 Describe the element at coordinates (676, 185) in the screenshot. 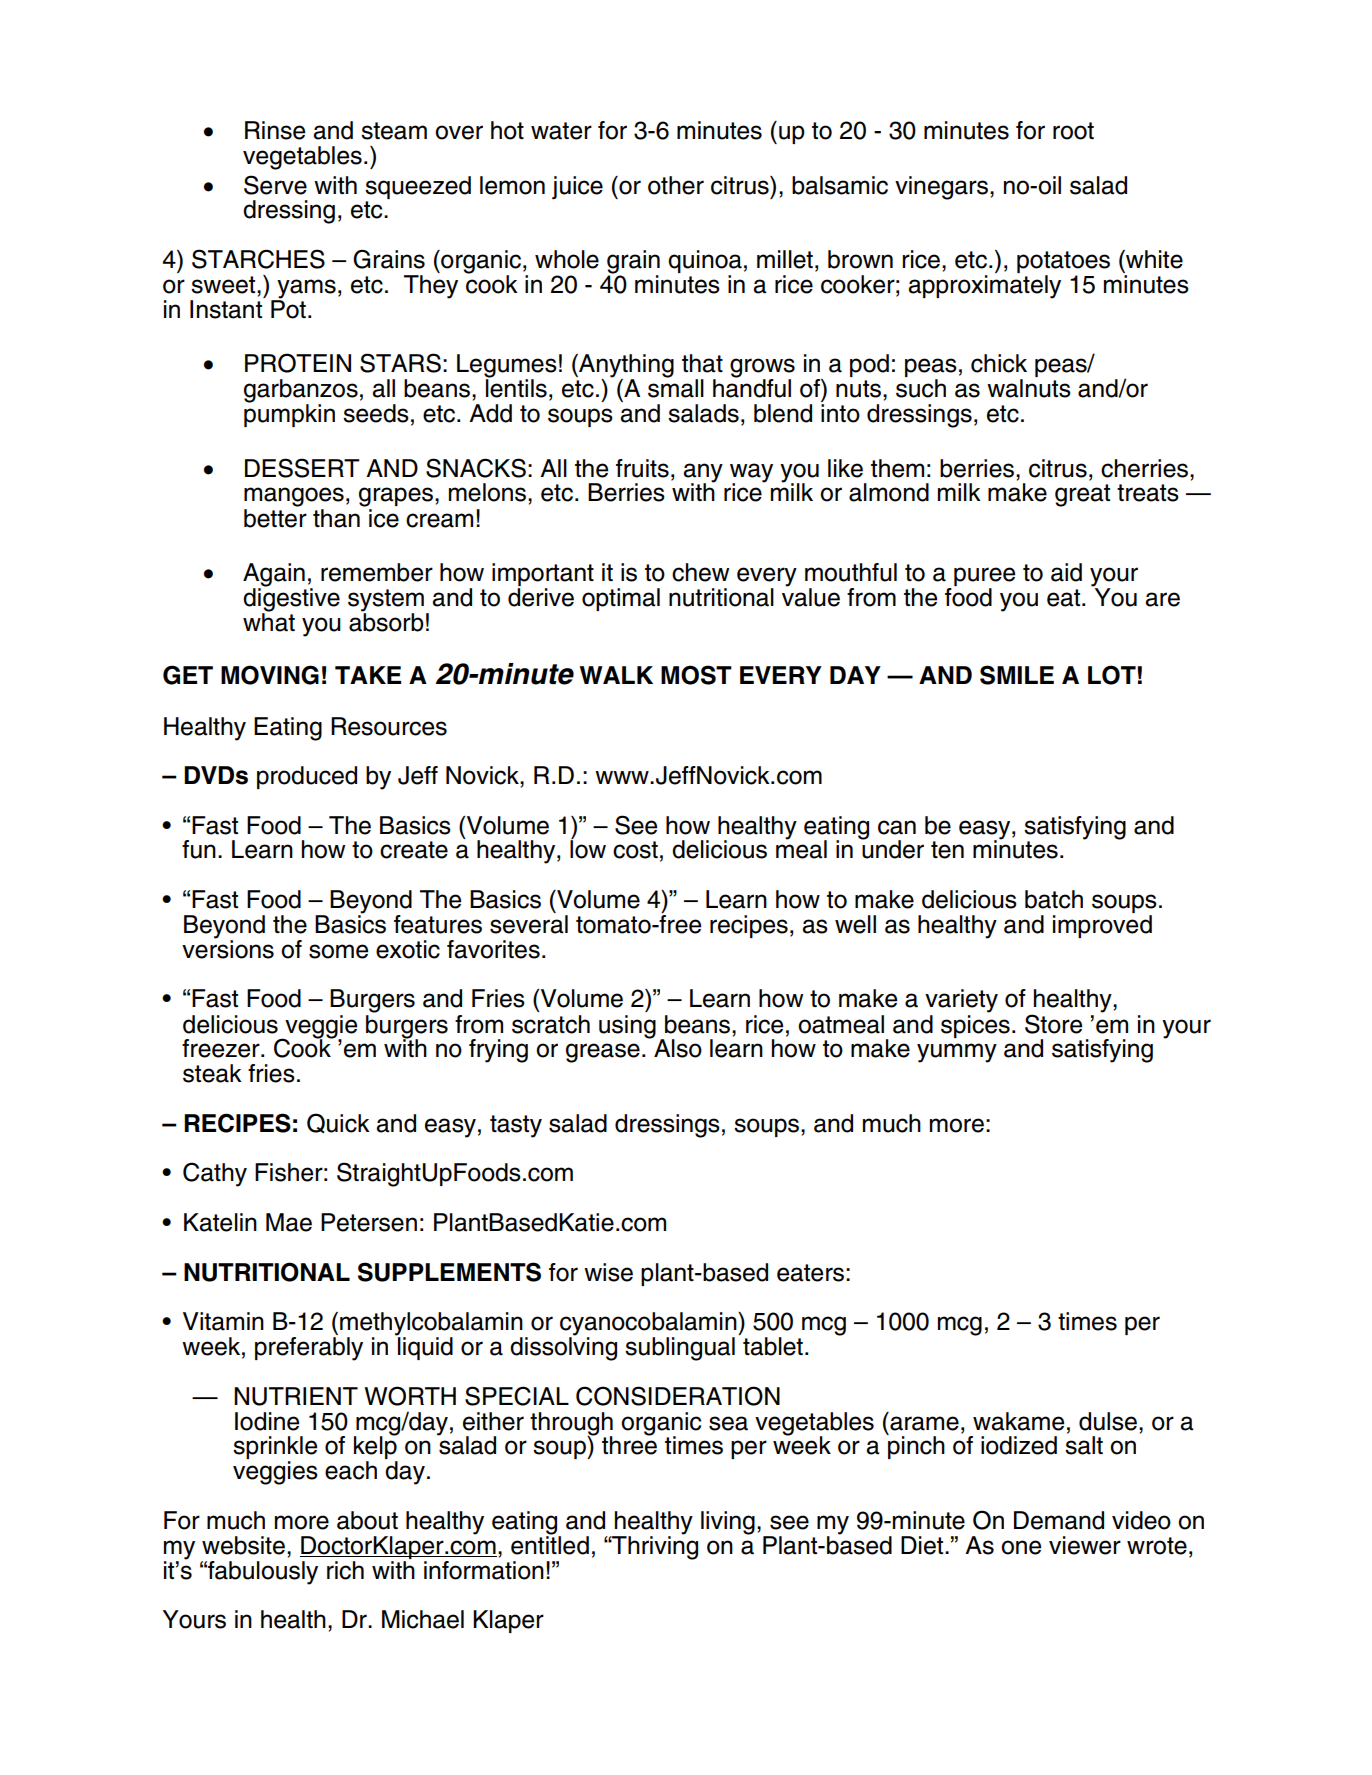

I see `other` at that location.
